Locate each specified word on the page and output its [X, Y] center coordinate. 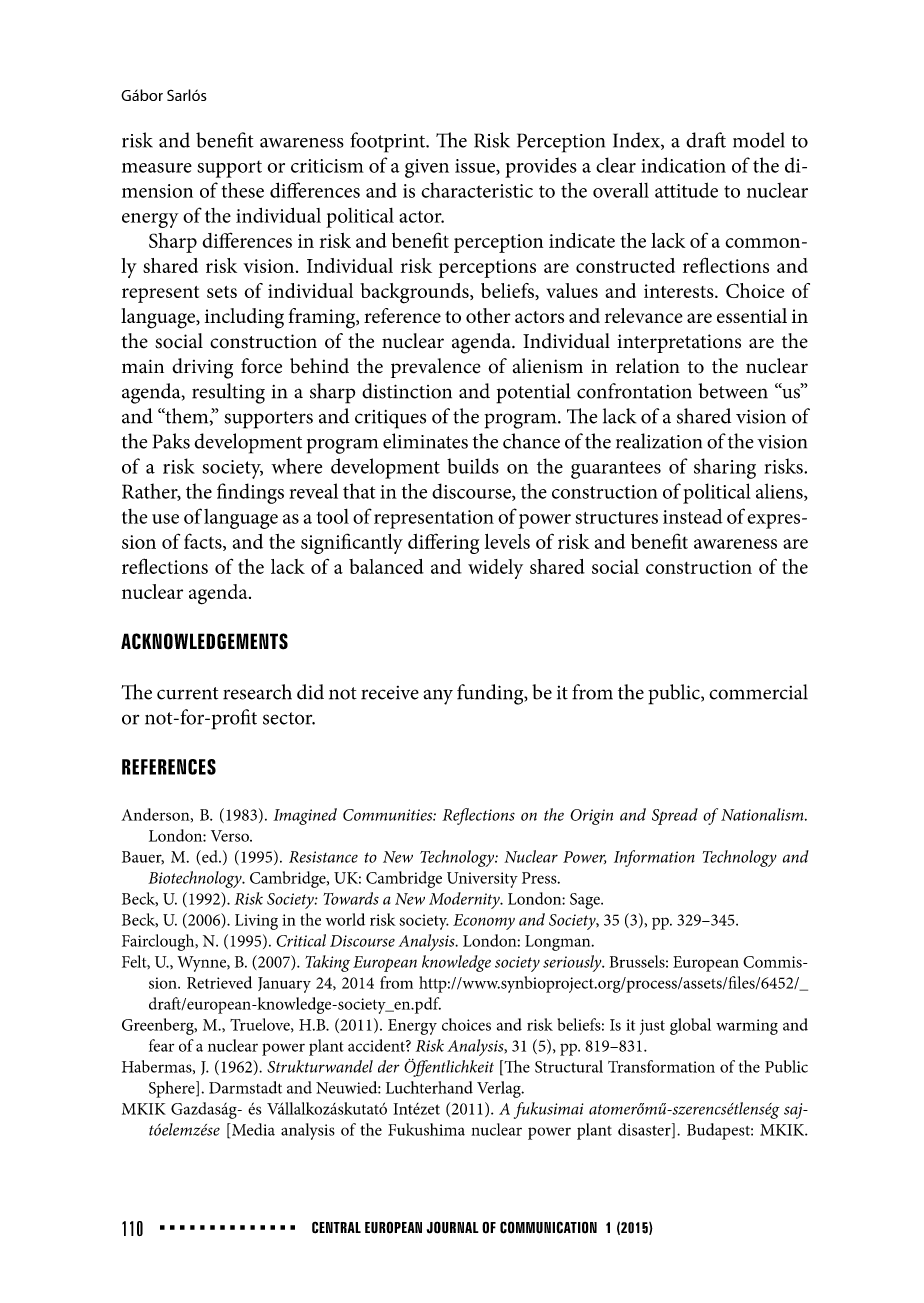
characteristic [477, 190]
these [243, 190]
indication [683, 165]
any [438, 697]
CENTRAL [336, 1227]
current [187, 693]
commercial [758, 692]
